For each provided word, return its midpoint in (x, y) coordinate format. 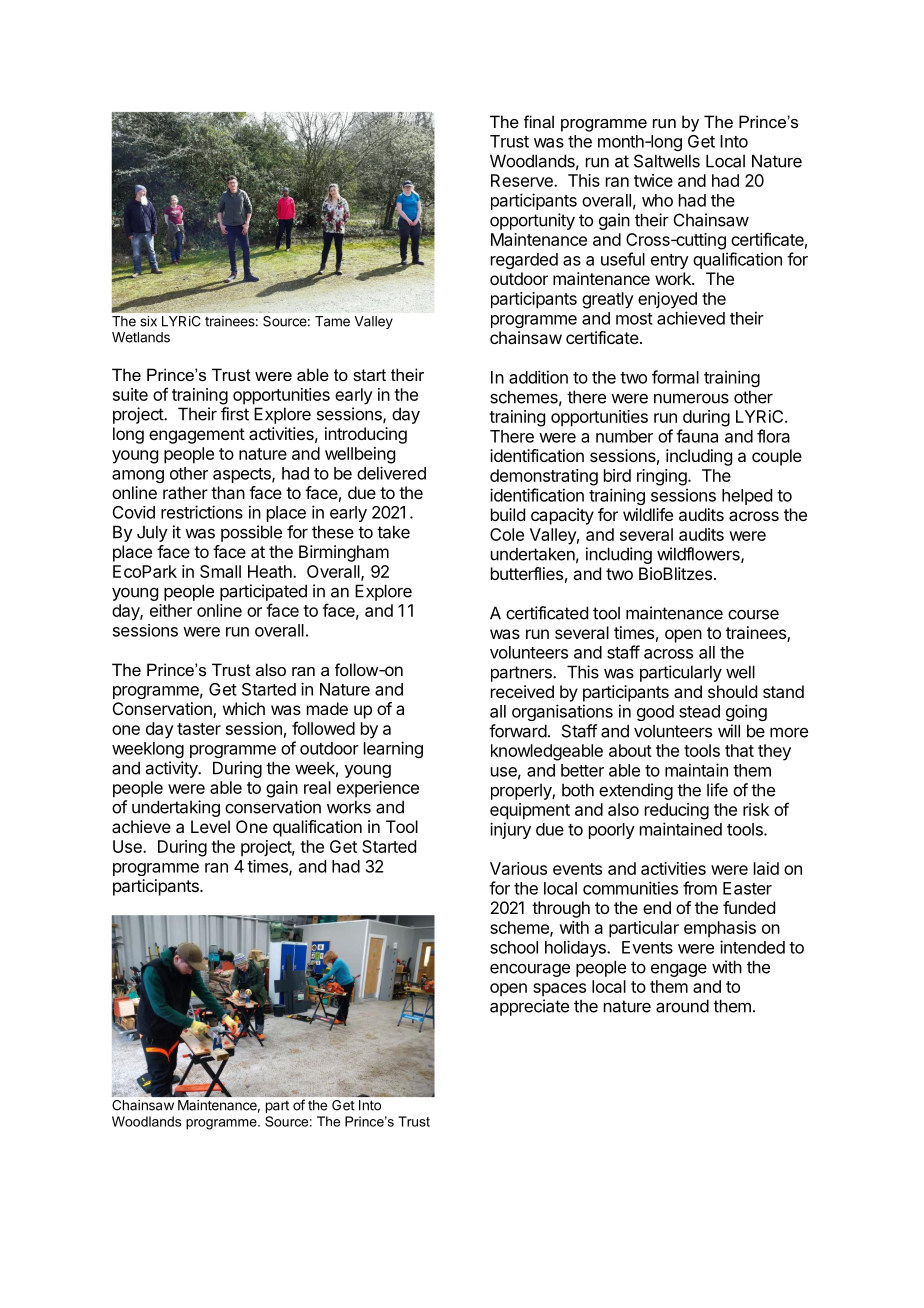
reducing (677, 811)
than (228, 492)
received (522, 691)
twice (653, 180)
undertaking (176, 808)
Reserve (523, 180)
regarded (524, 261)
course (753, 614)
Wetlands (141, 337)
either (171, 610)
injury (510, 830)
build (508, 514)
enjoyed (667, 300)
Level (210, 826)
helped (747, 497)
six (148, 321)
